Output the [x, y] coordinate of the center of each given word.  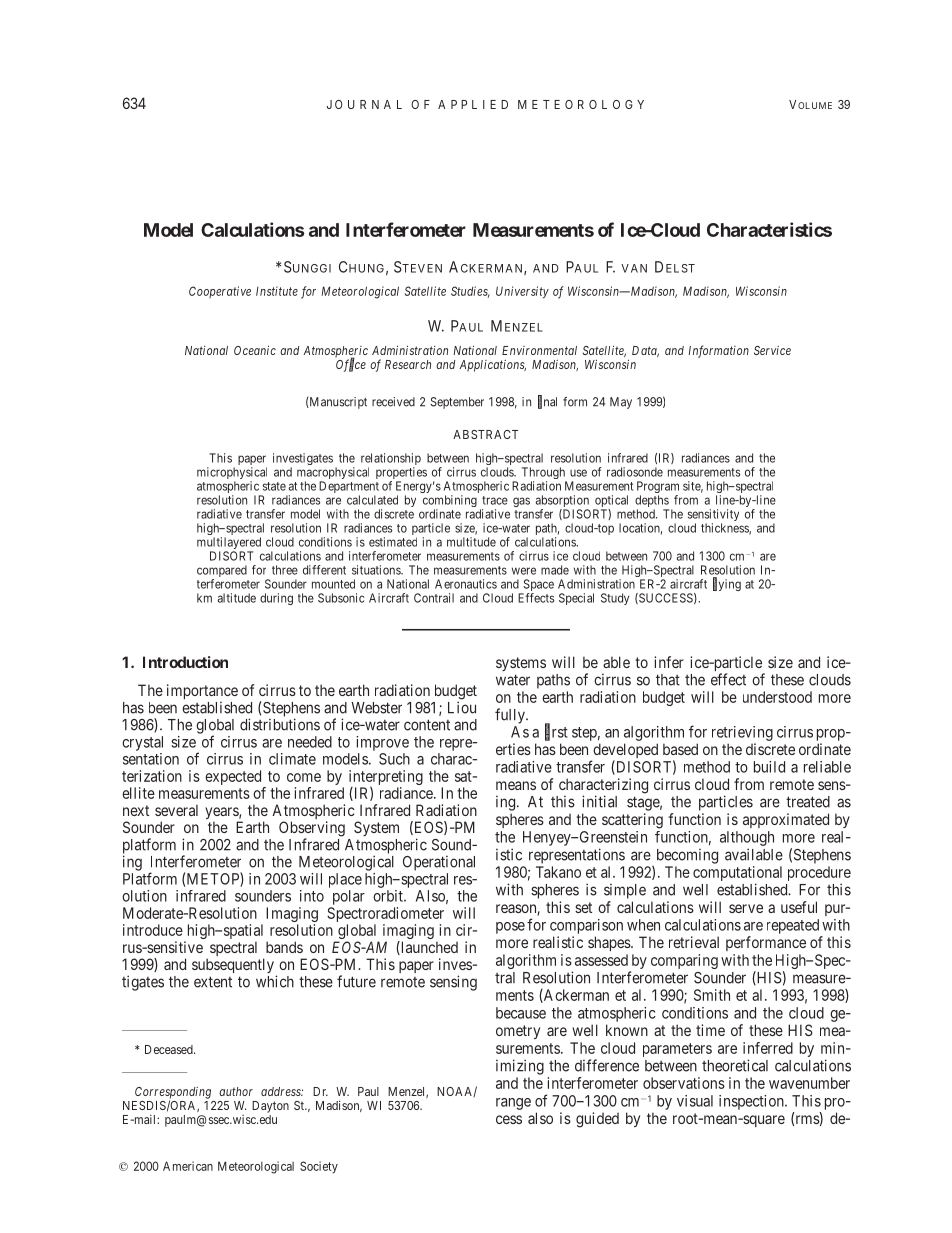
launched [428, 948]
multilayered [229, 544]
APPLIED [473, 104]
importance [202, 693]
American [188, 1166]
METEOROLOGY [581, 104]
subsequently [233, 965]
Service [772, 350]
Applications [492, 366]
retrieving [742, 733]
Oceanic [255, 350]
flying [727, 584]
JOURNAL [364, 104]
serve [746, 908]
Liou [462, 707]
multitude [471, 542]
